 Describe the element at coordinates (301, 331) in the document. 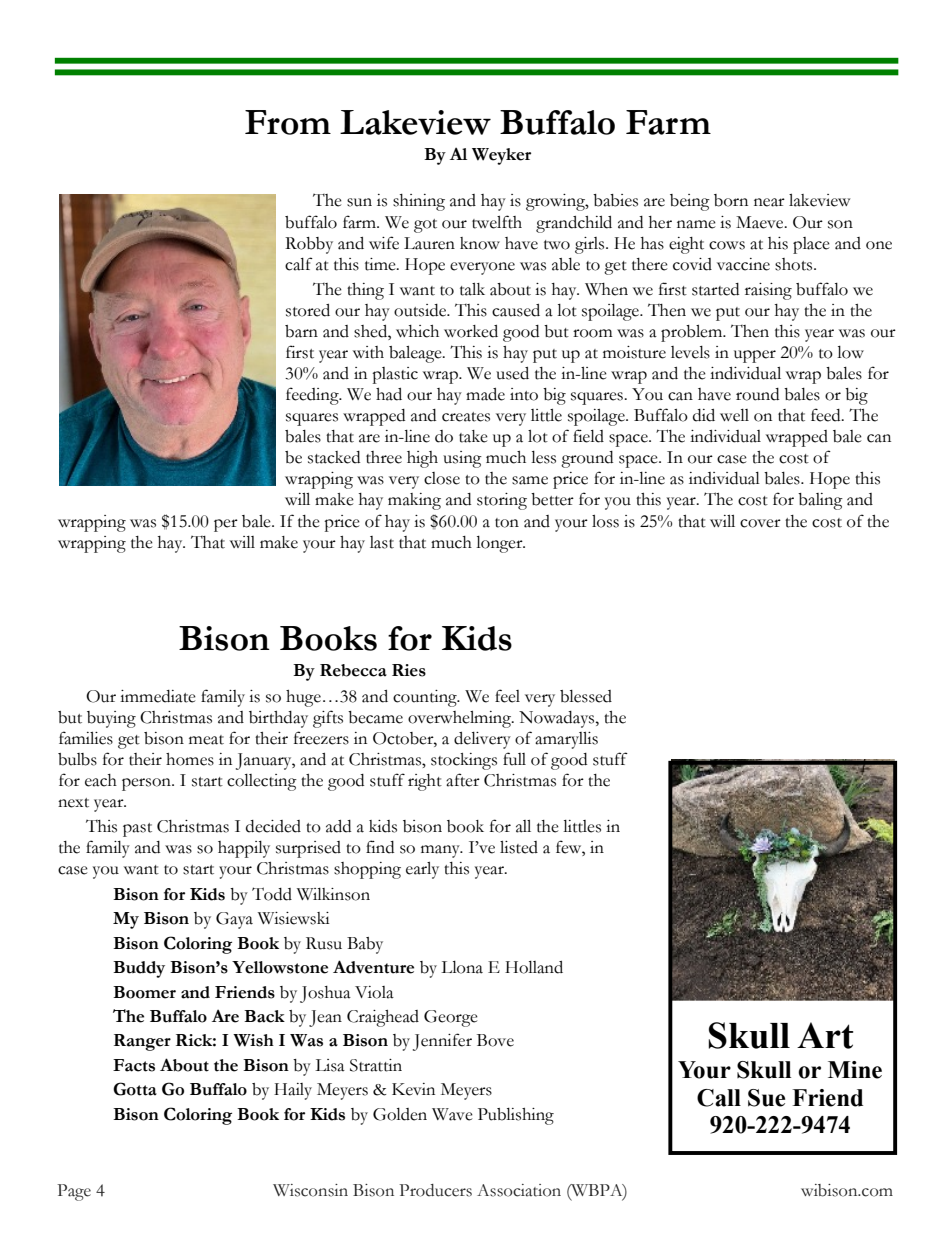

I see `barn` at that location.
